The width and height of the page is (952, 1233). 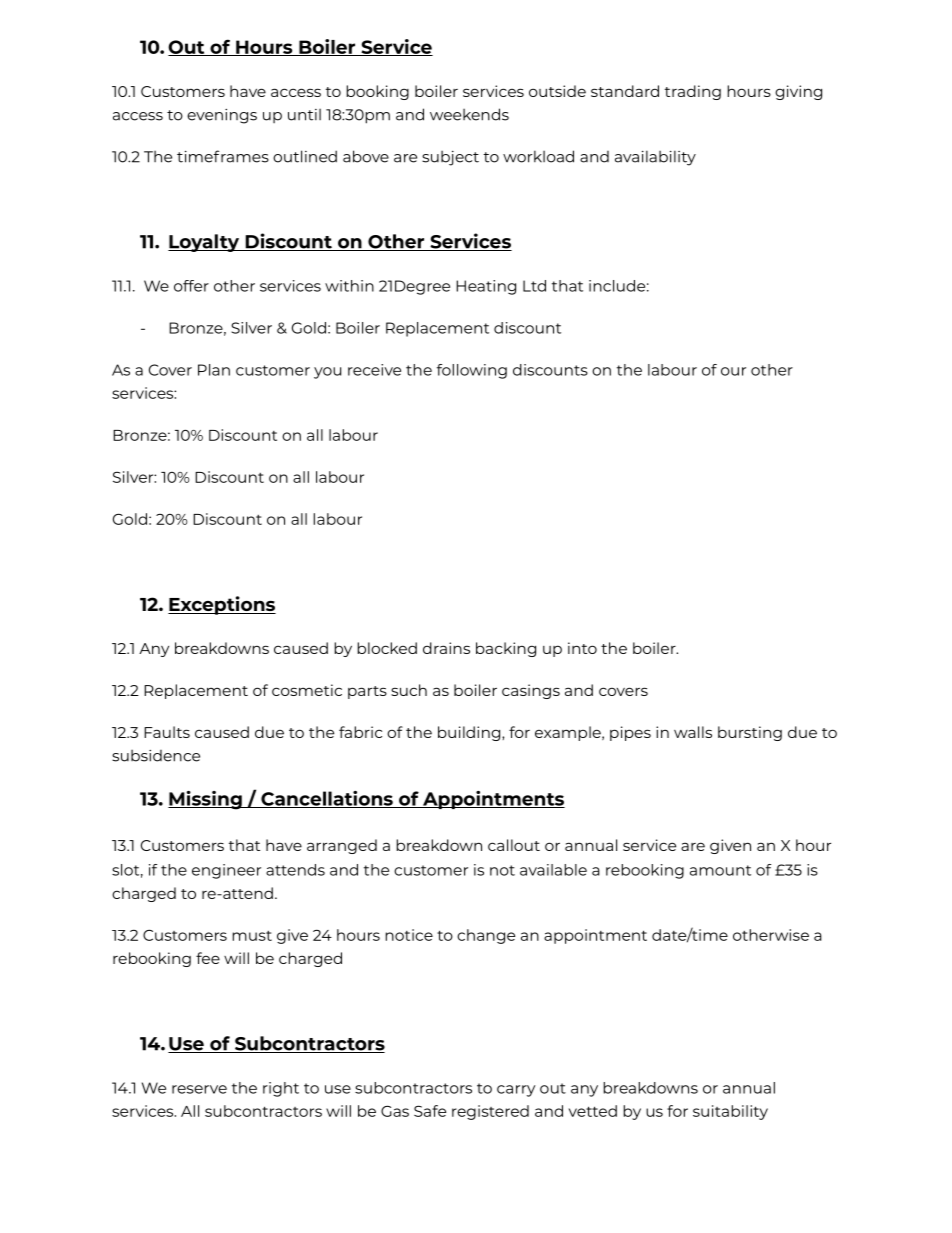 I want to click on into, so click(x=582, y=648).
